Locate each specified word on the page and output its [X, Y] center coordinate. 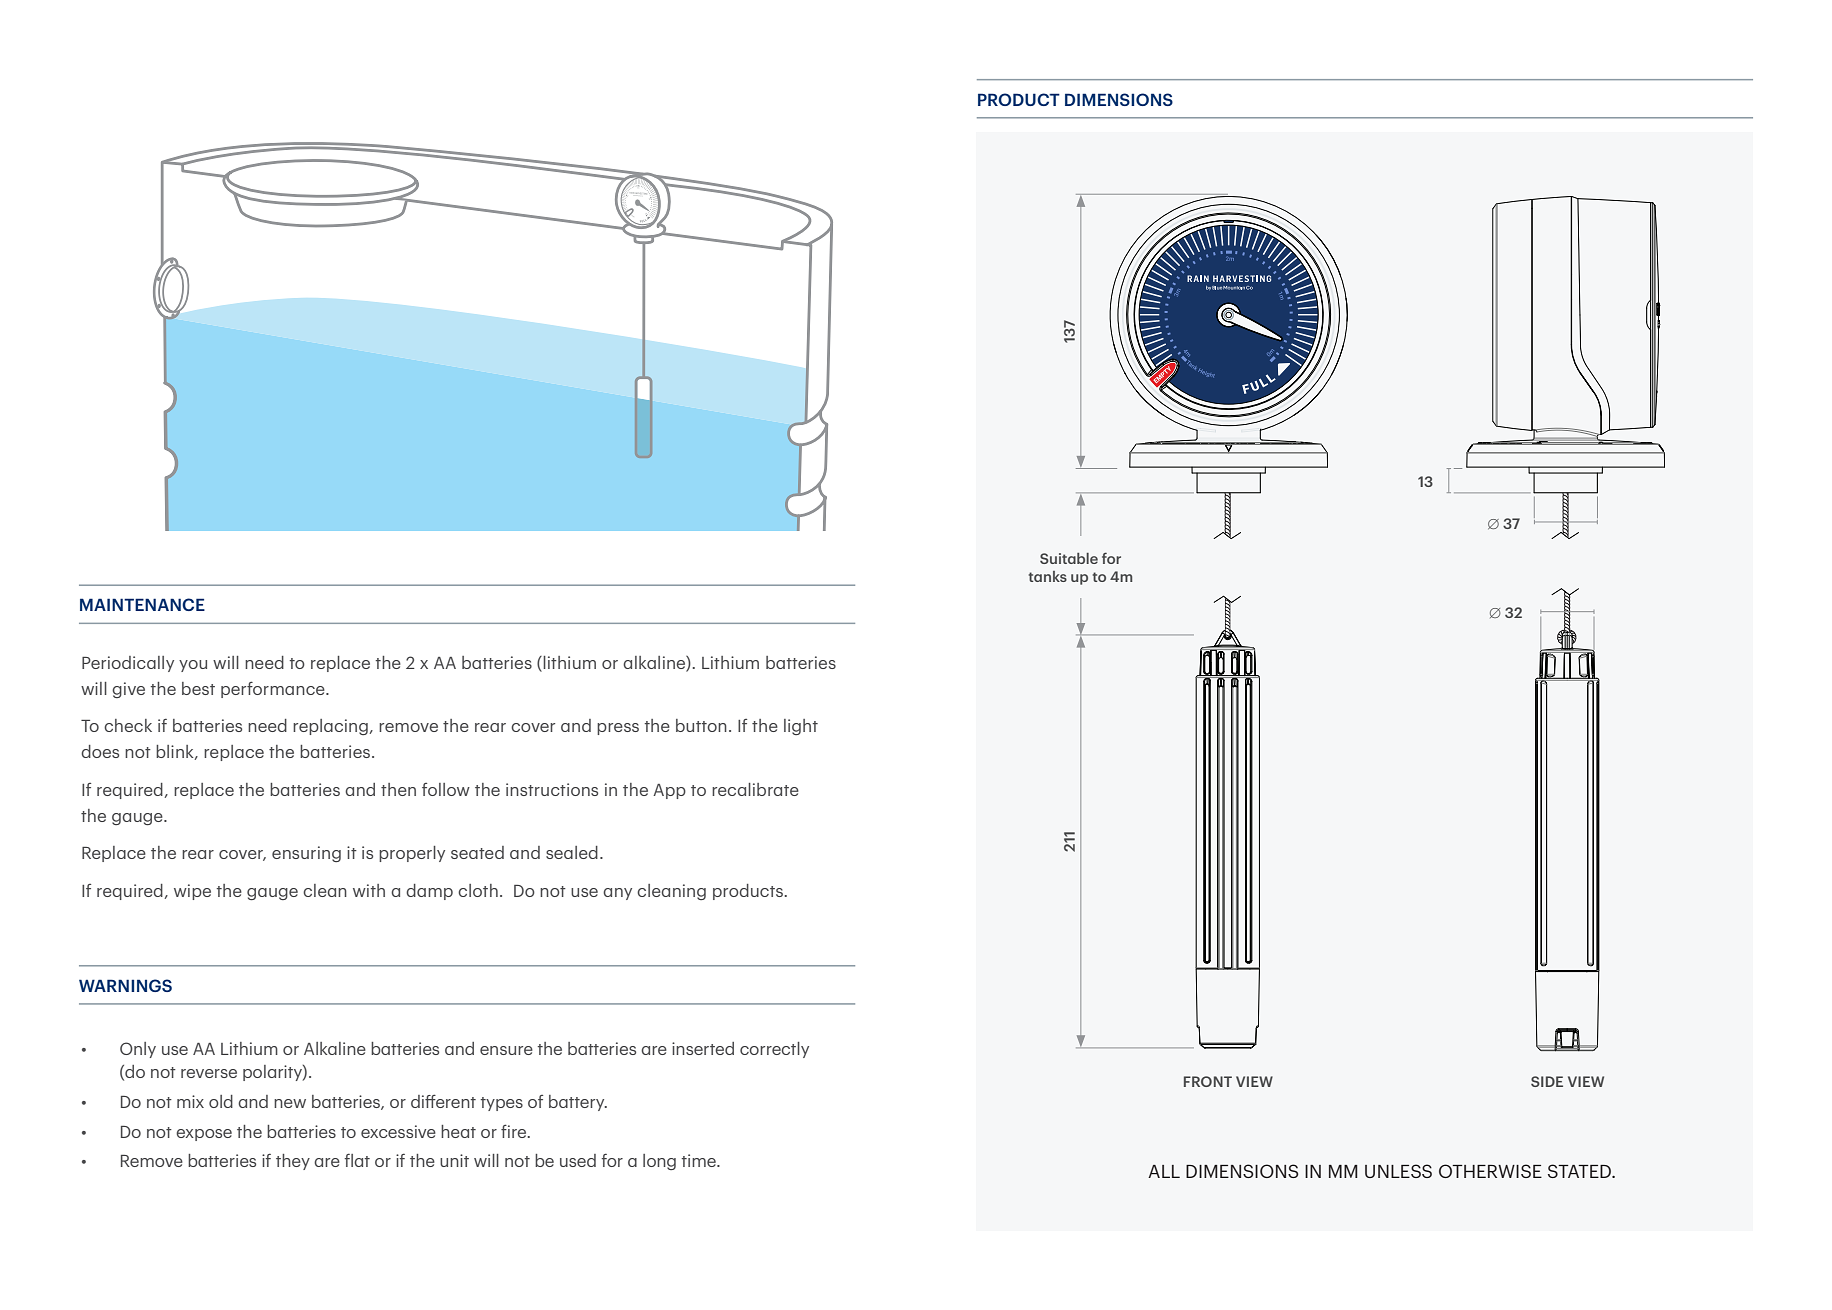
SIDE [1547, 1081]
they [293, 1162]
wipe [192, 892]
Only [138, 1050]
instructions [552, 789]
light [801, 727]
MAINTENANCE [142, 604]
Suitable [1069, 558]
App [669, 791]
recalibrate [755, 789]
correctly [774, 1050]
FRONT [1208, 1081]
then [398, 789]
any [617, 894]
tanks [1048, 576]
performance [274, 689]
